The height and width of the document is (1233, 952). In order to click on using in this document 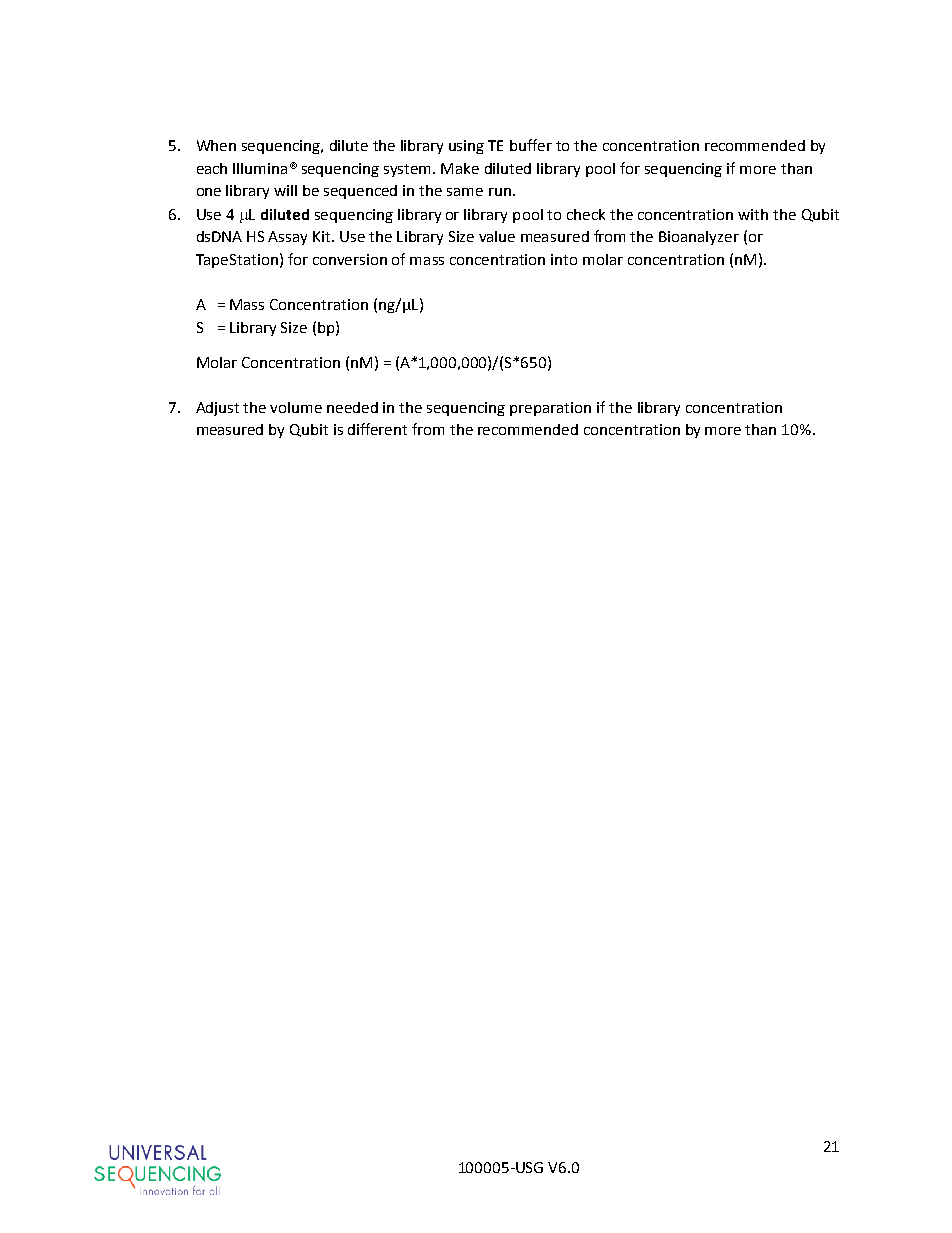, I will do `click(466, 147)`.
